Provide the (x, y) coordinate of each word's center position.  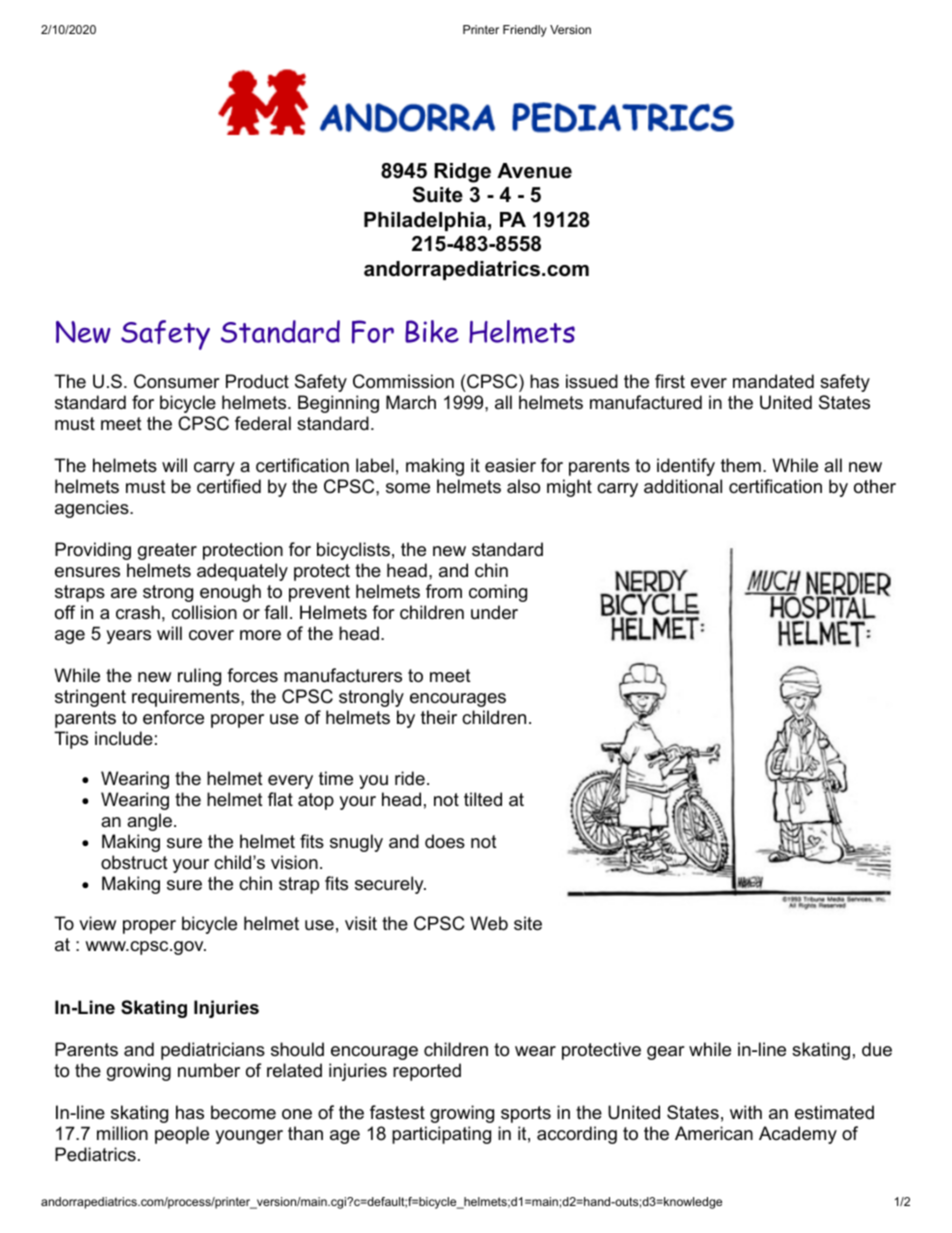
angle (149, 822)
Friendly (525, 31)
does (445, 841)
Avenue (534, 171)
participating (441, 1135)
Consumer (177, 381)
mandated (773, 381)
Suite (438, 194)
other (875, 486)
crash (138, 612)
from (444, 591)
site (528, 923)
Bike (432, 331)
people (182, 1135)
